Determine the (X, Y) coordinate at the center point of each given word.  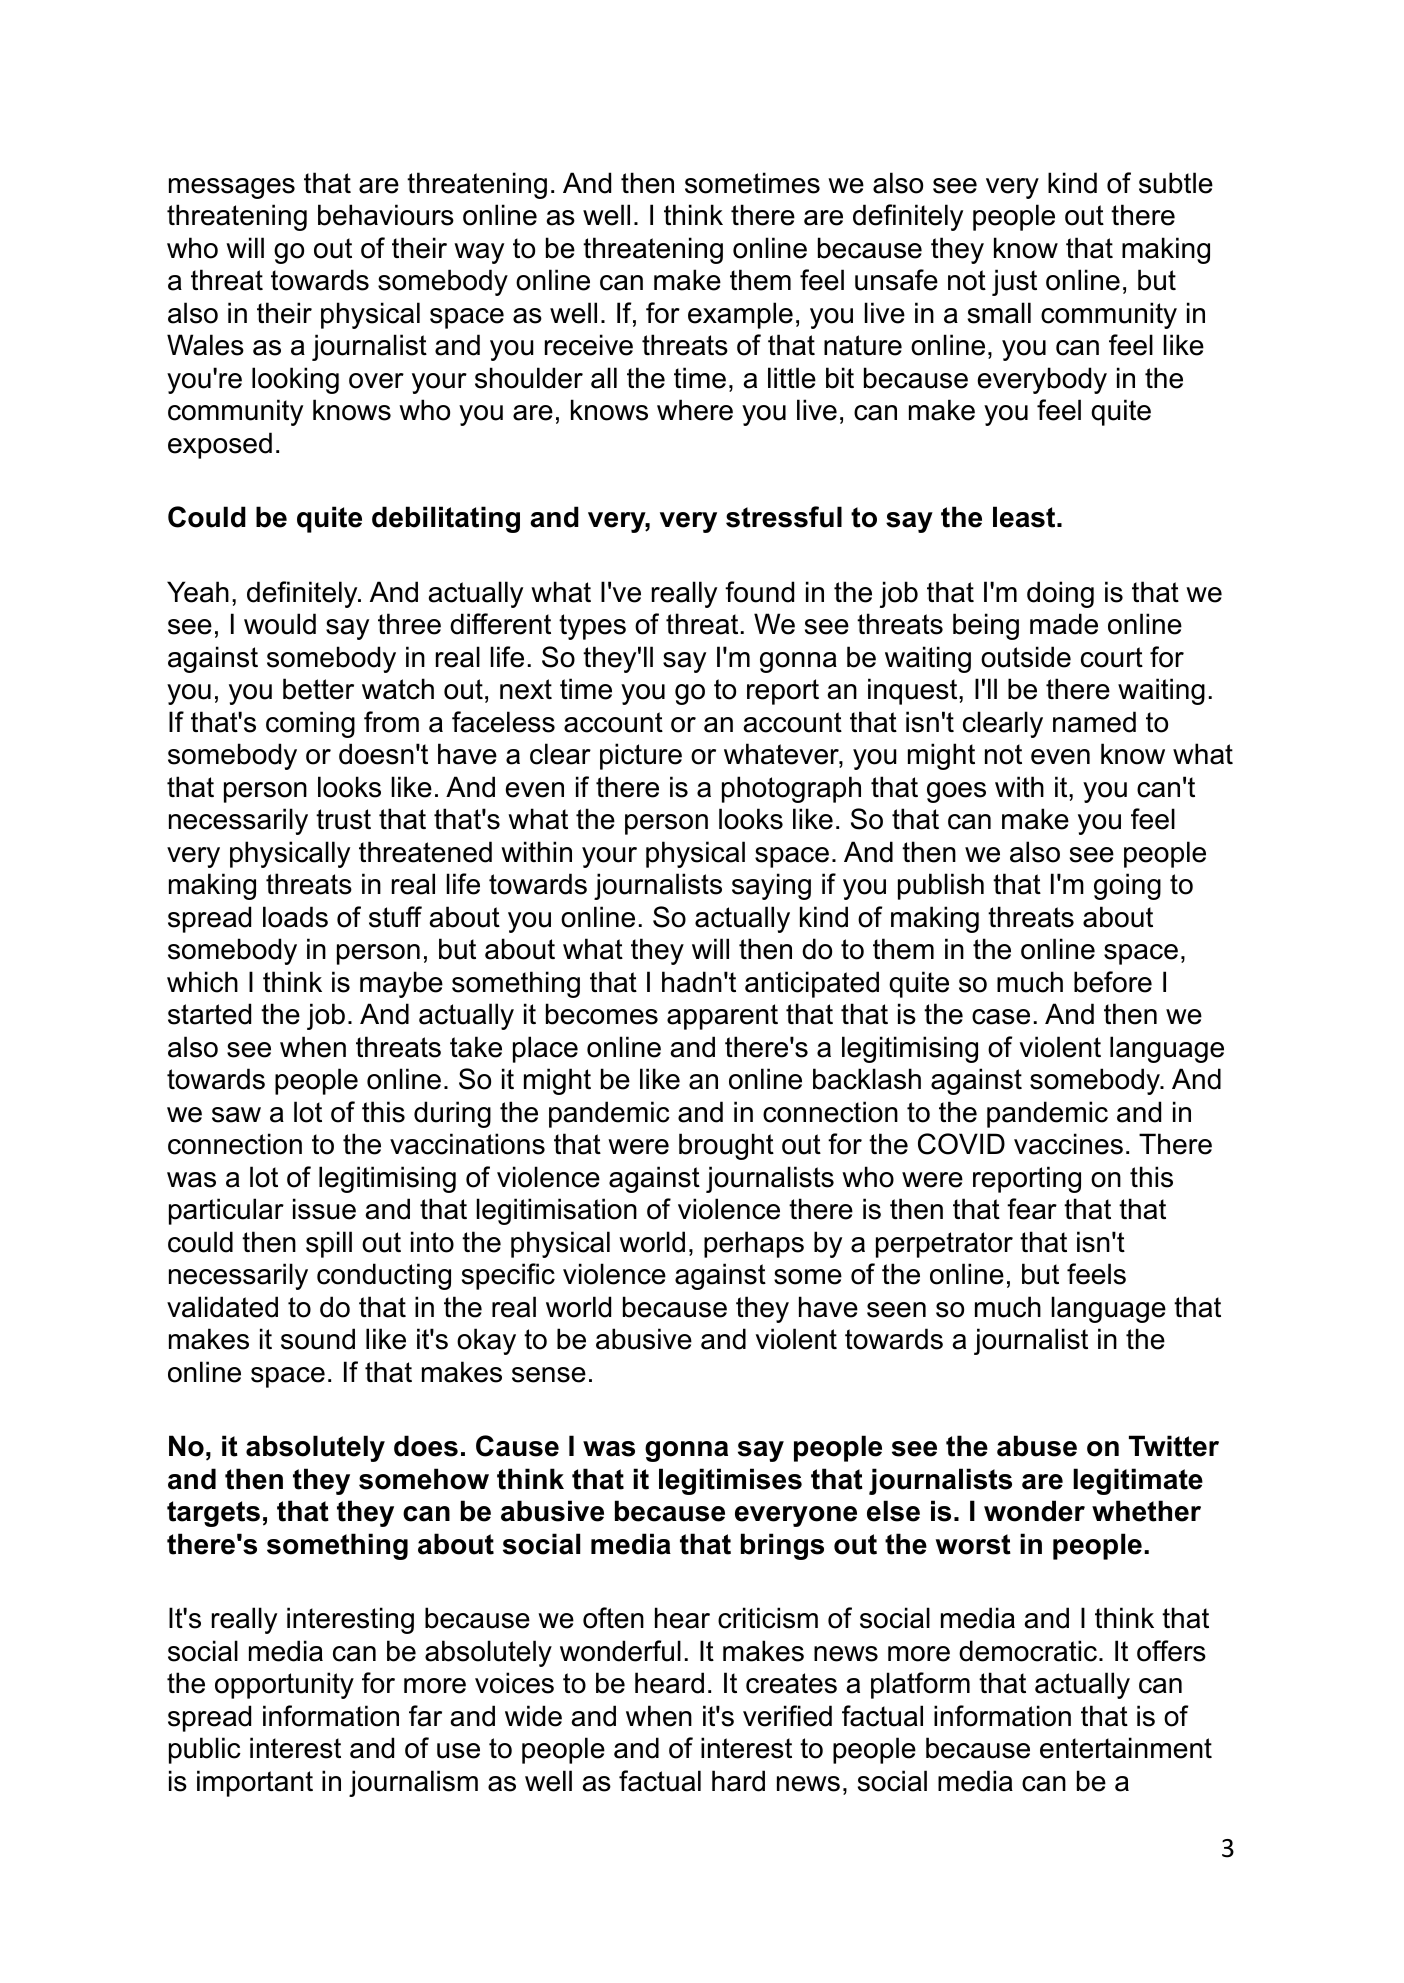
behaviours (386, 215)
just (1014, 282)
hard (738, 1781)
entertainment (1126, 1748)
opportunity (284, 1685)
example (740, 315)
